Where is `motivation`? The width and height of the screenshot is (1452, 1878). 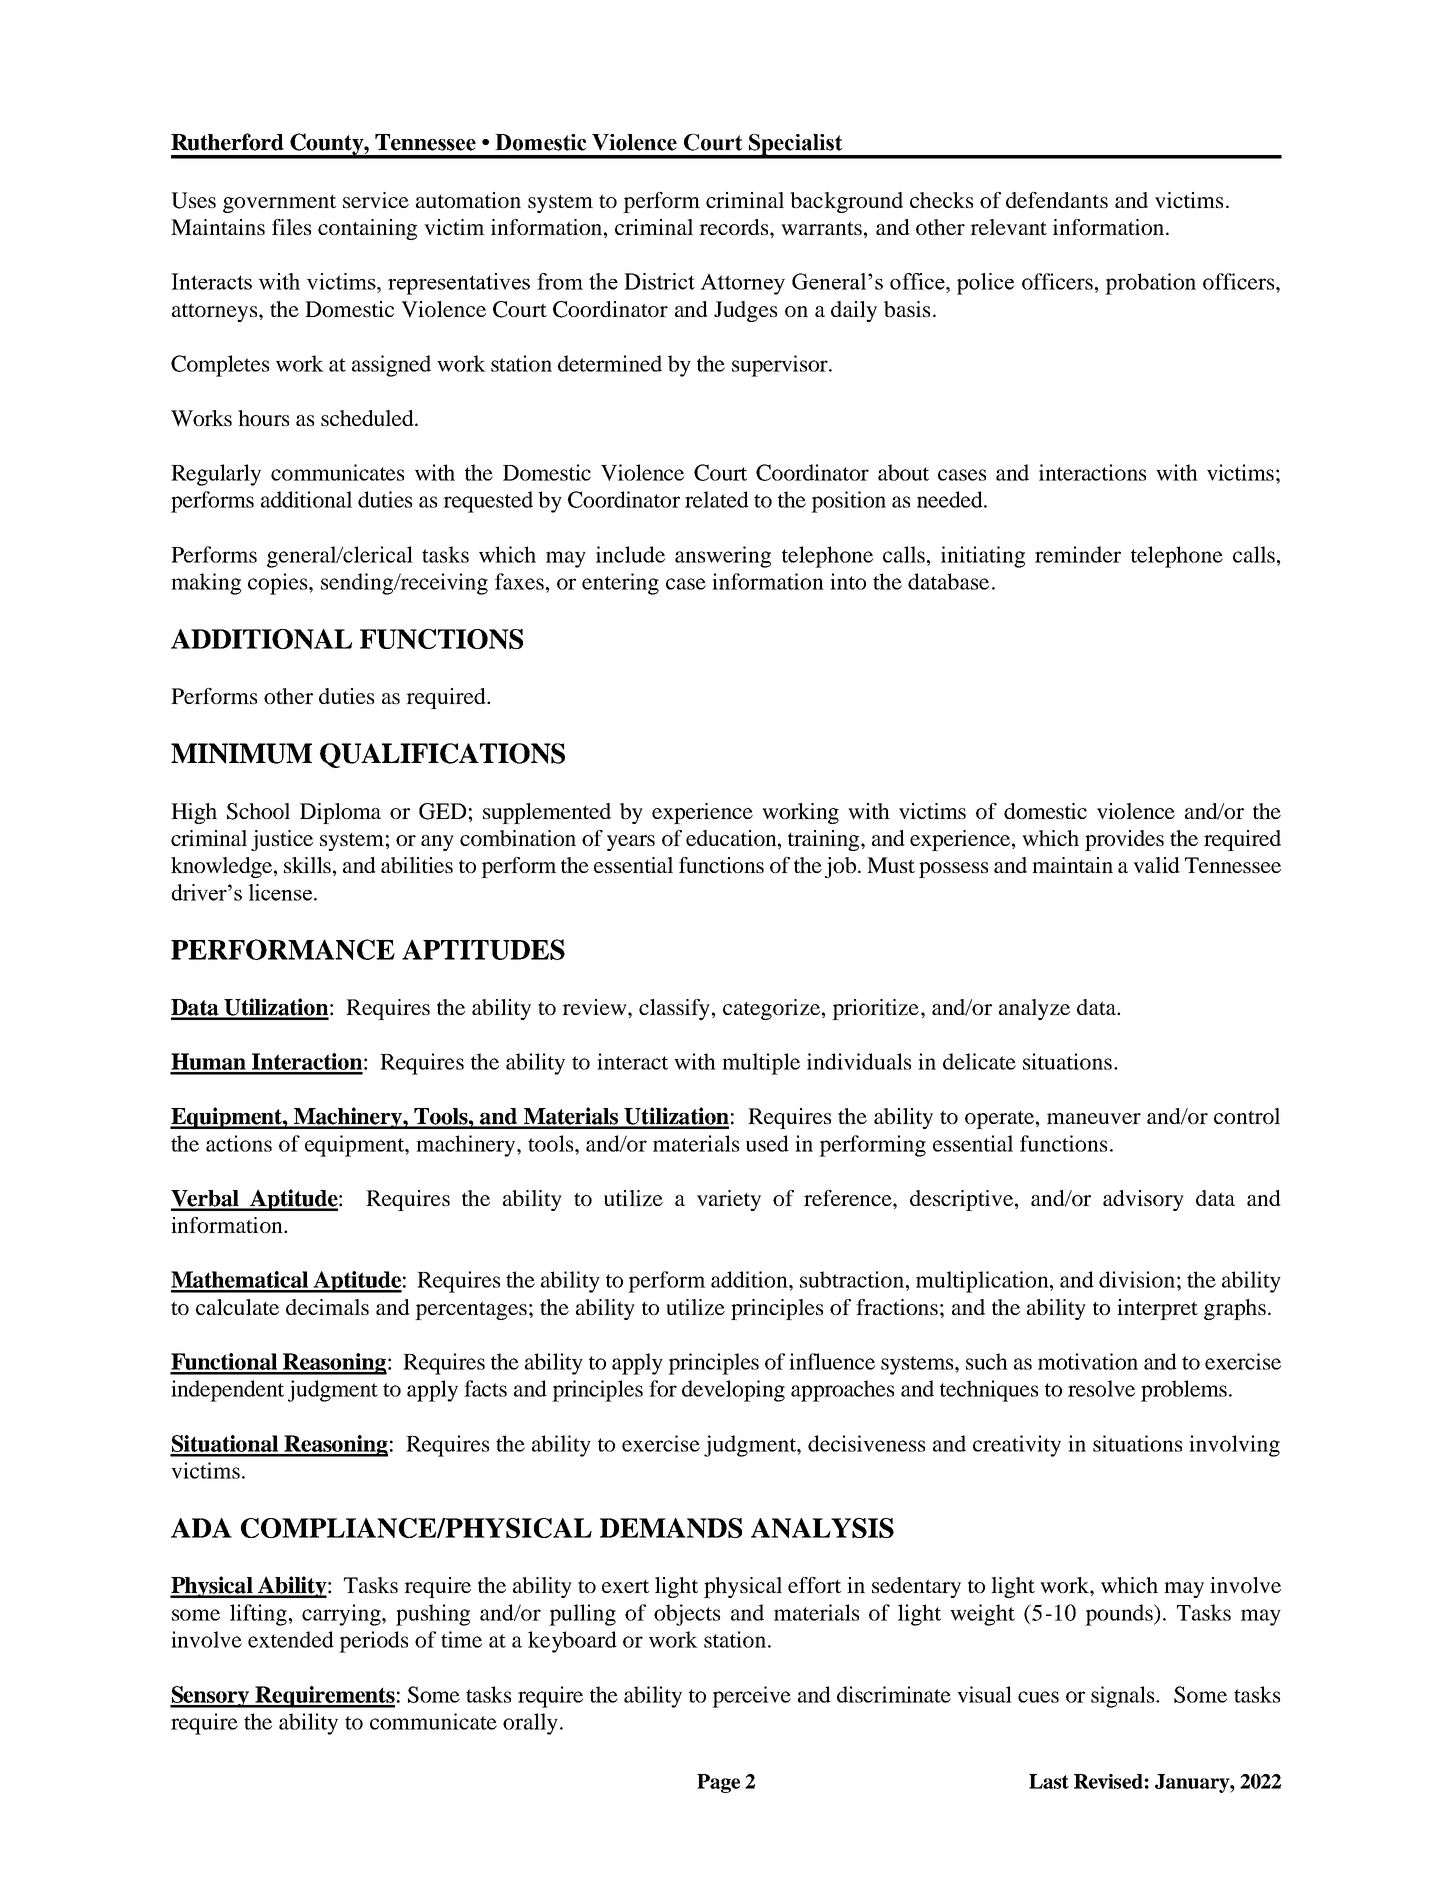 motivation is located at coordinates (1088, 1361).
